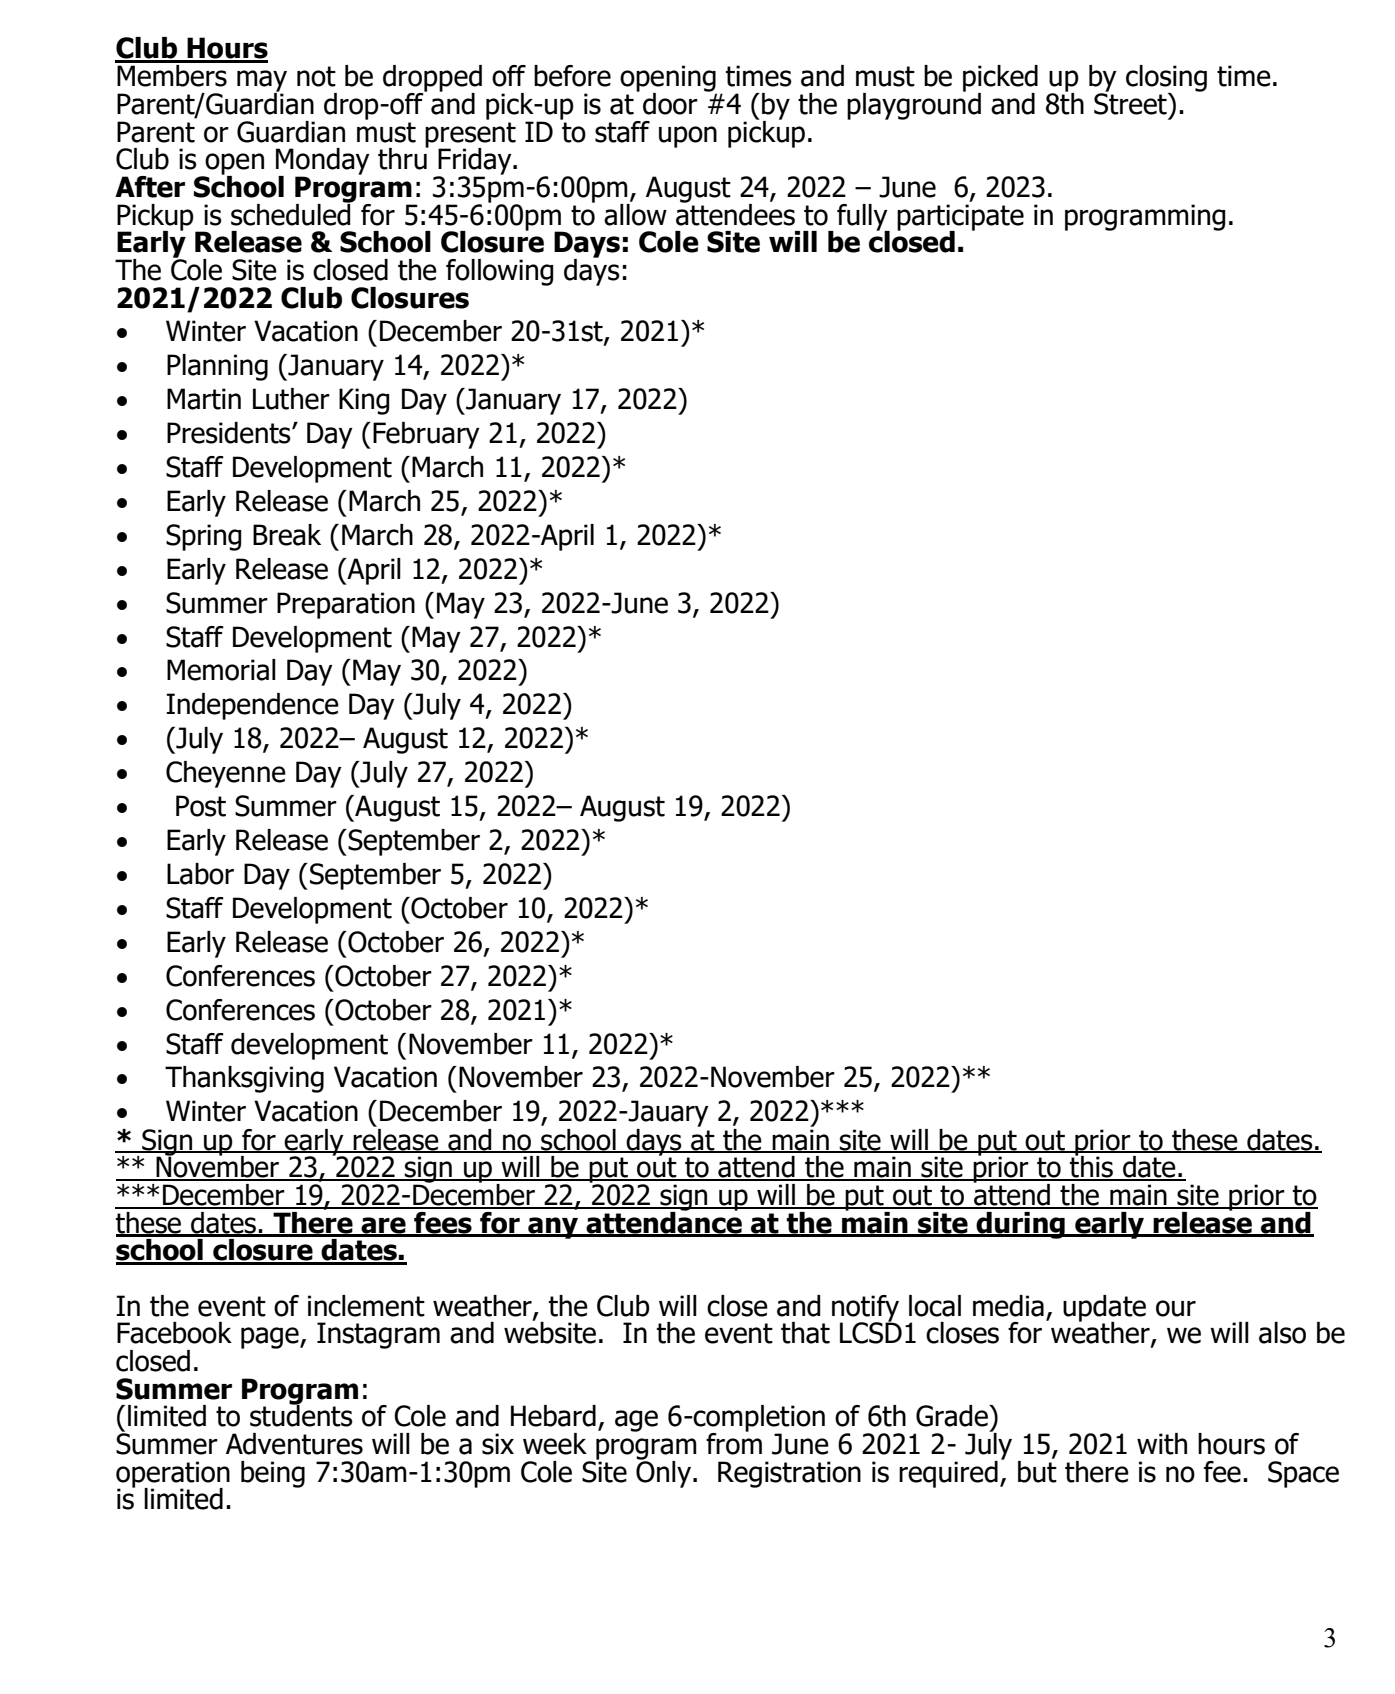 The image size is (1395, 1694). What do you see at coordinates (1131, 103) in the image?
I see `Street` at bounding box center [1131, 103].
